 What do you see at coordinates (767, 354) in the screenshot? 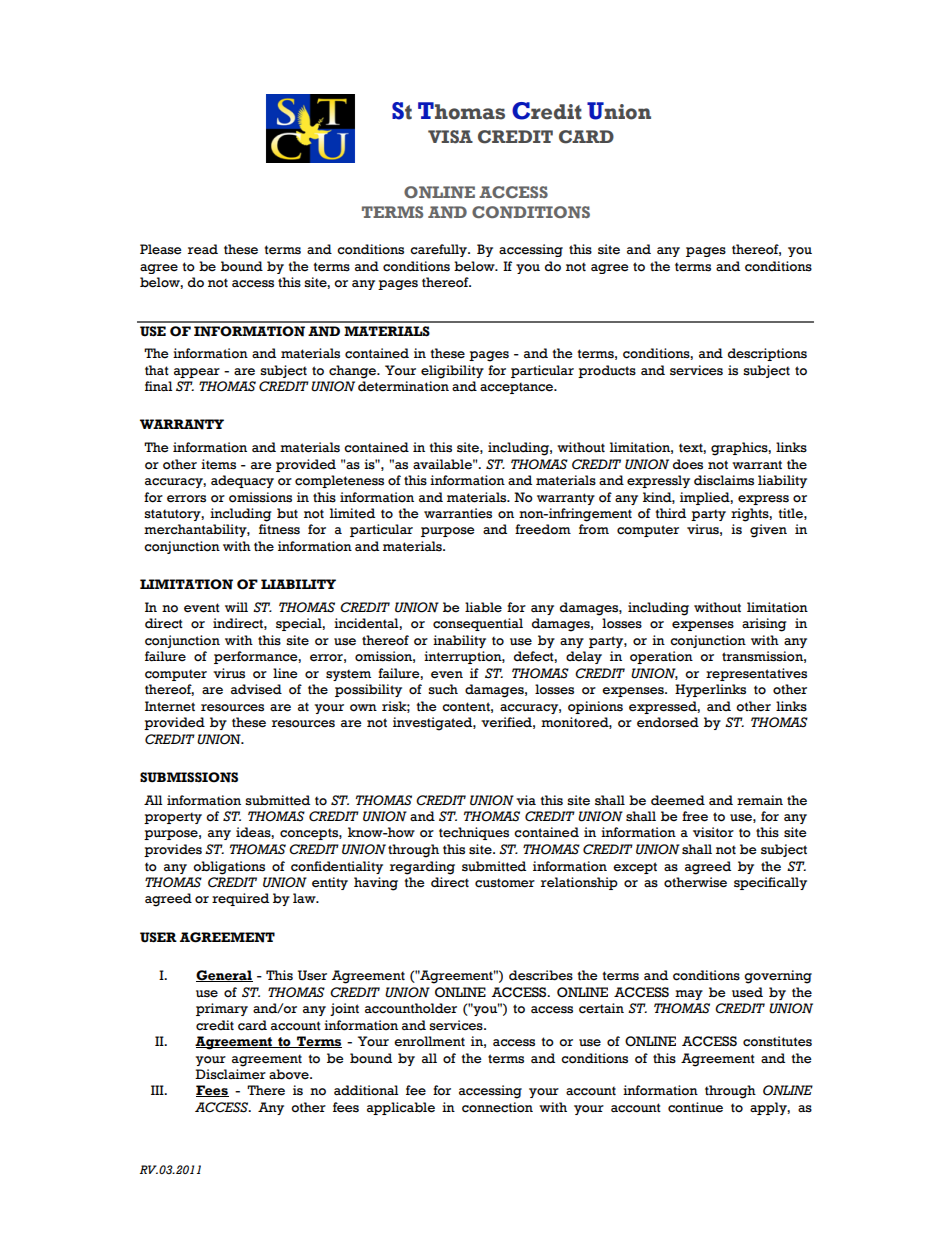
I see `descriptions` at bounding box center [767, 354].
